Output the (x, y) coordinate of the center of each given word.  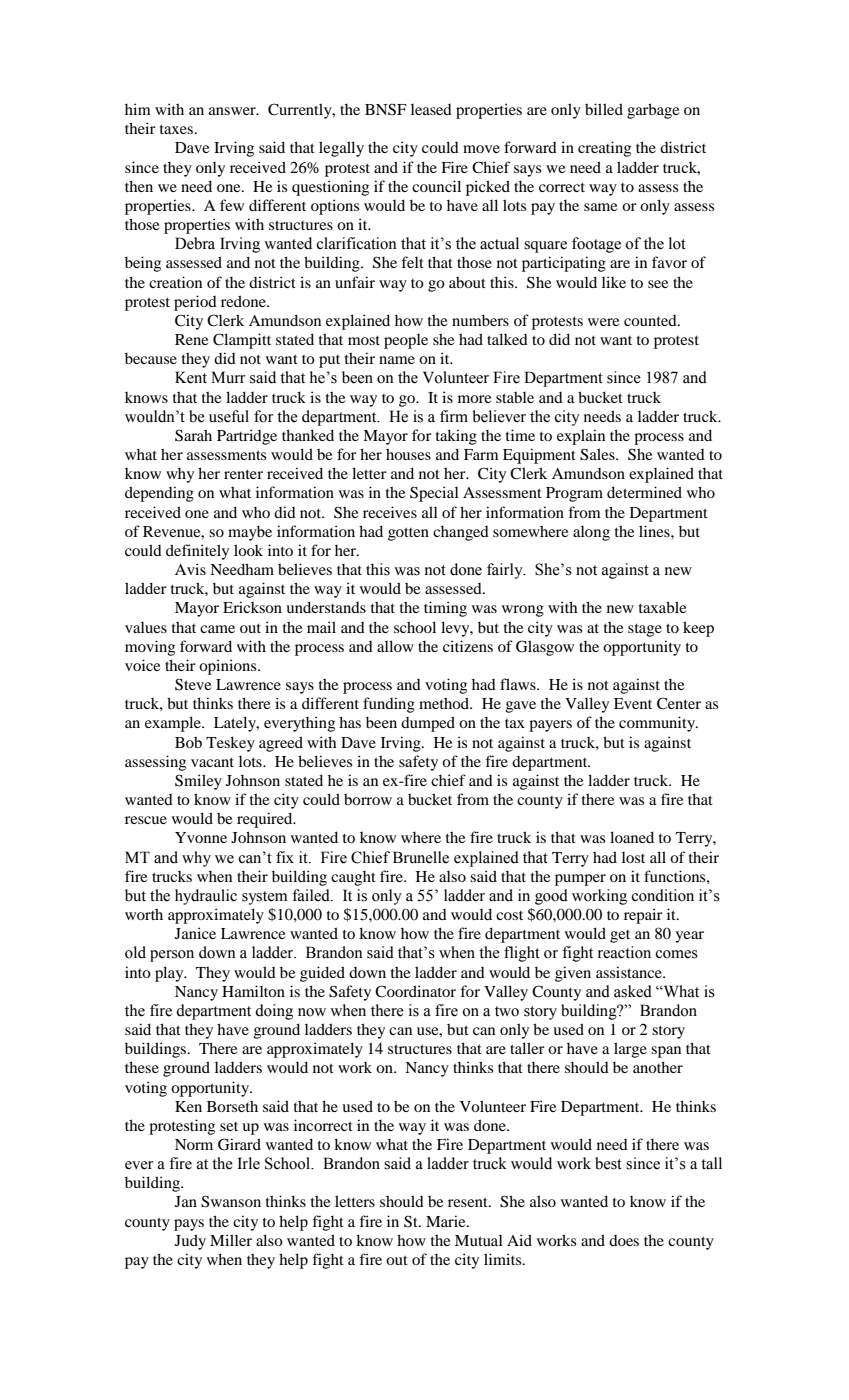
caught (353, 878)
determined (644, 492)
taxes (178, 129)
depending (159, 494)
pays (189, 1225)
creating (604, 149)
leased (431, 109)
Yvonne (201, 837)
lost (633, 857)
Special (434, 494)
